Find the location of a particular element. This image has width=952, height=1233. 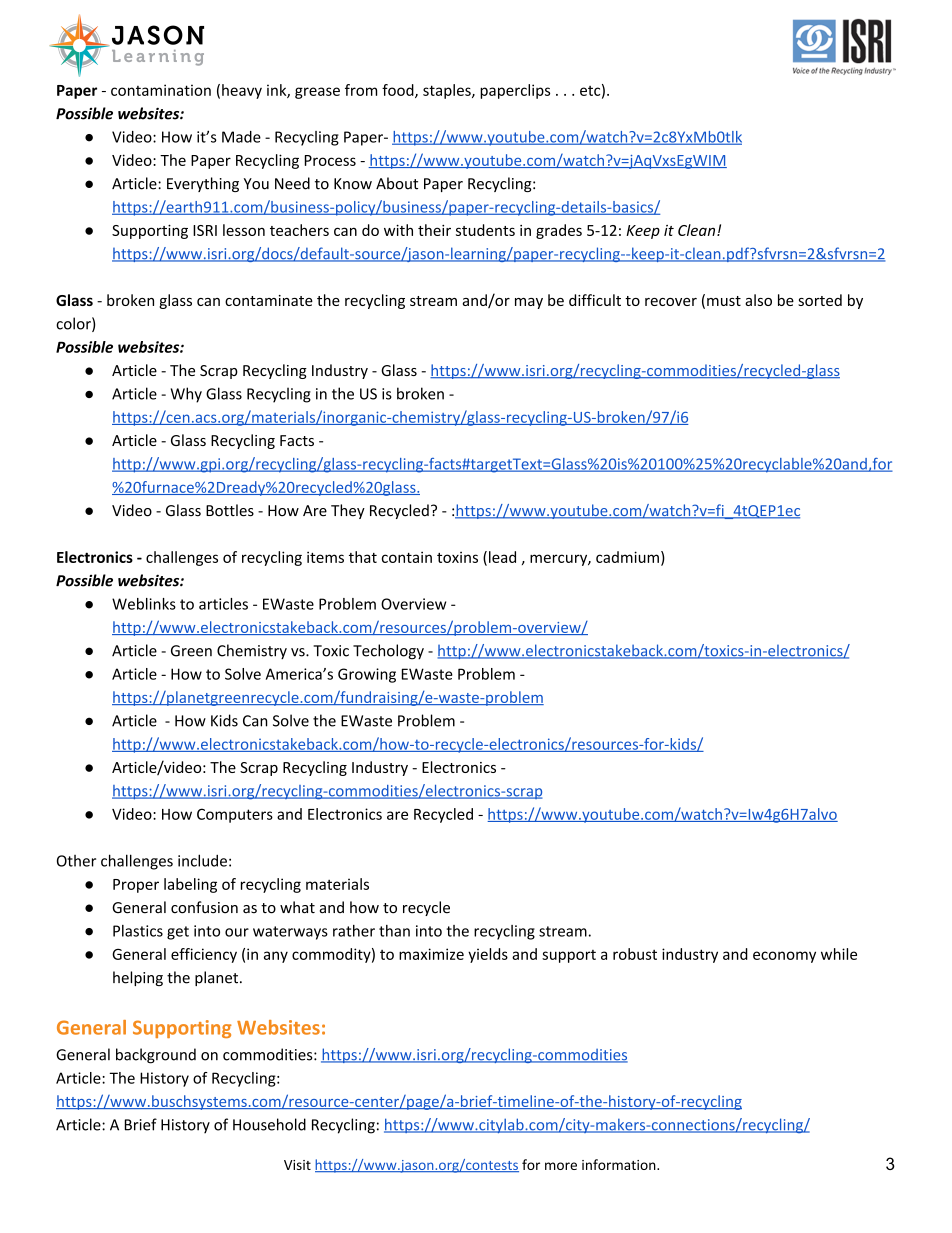

may is located at coordinates (529, 303).
